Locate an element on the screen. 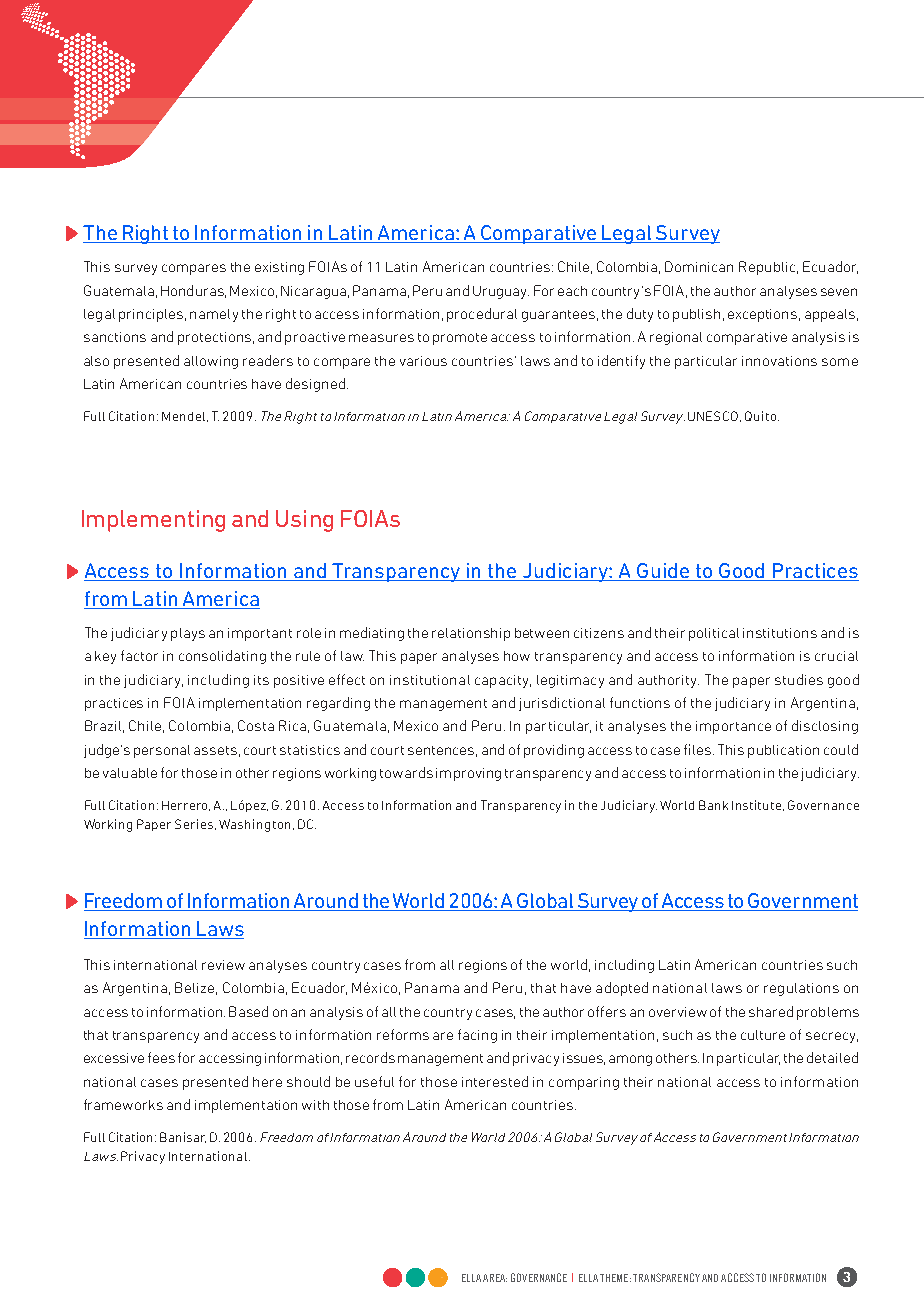  frameworks is located at coordinates (123, 1104).
